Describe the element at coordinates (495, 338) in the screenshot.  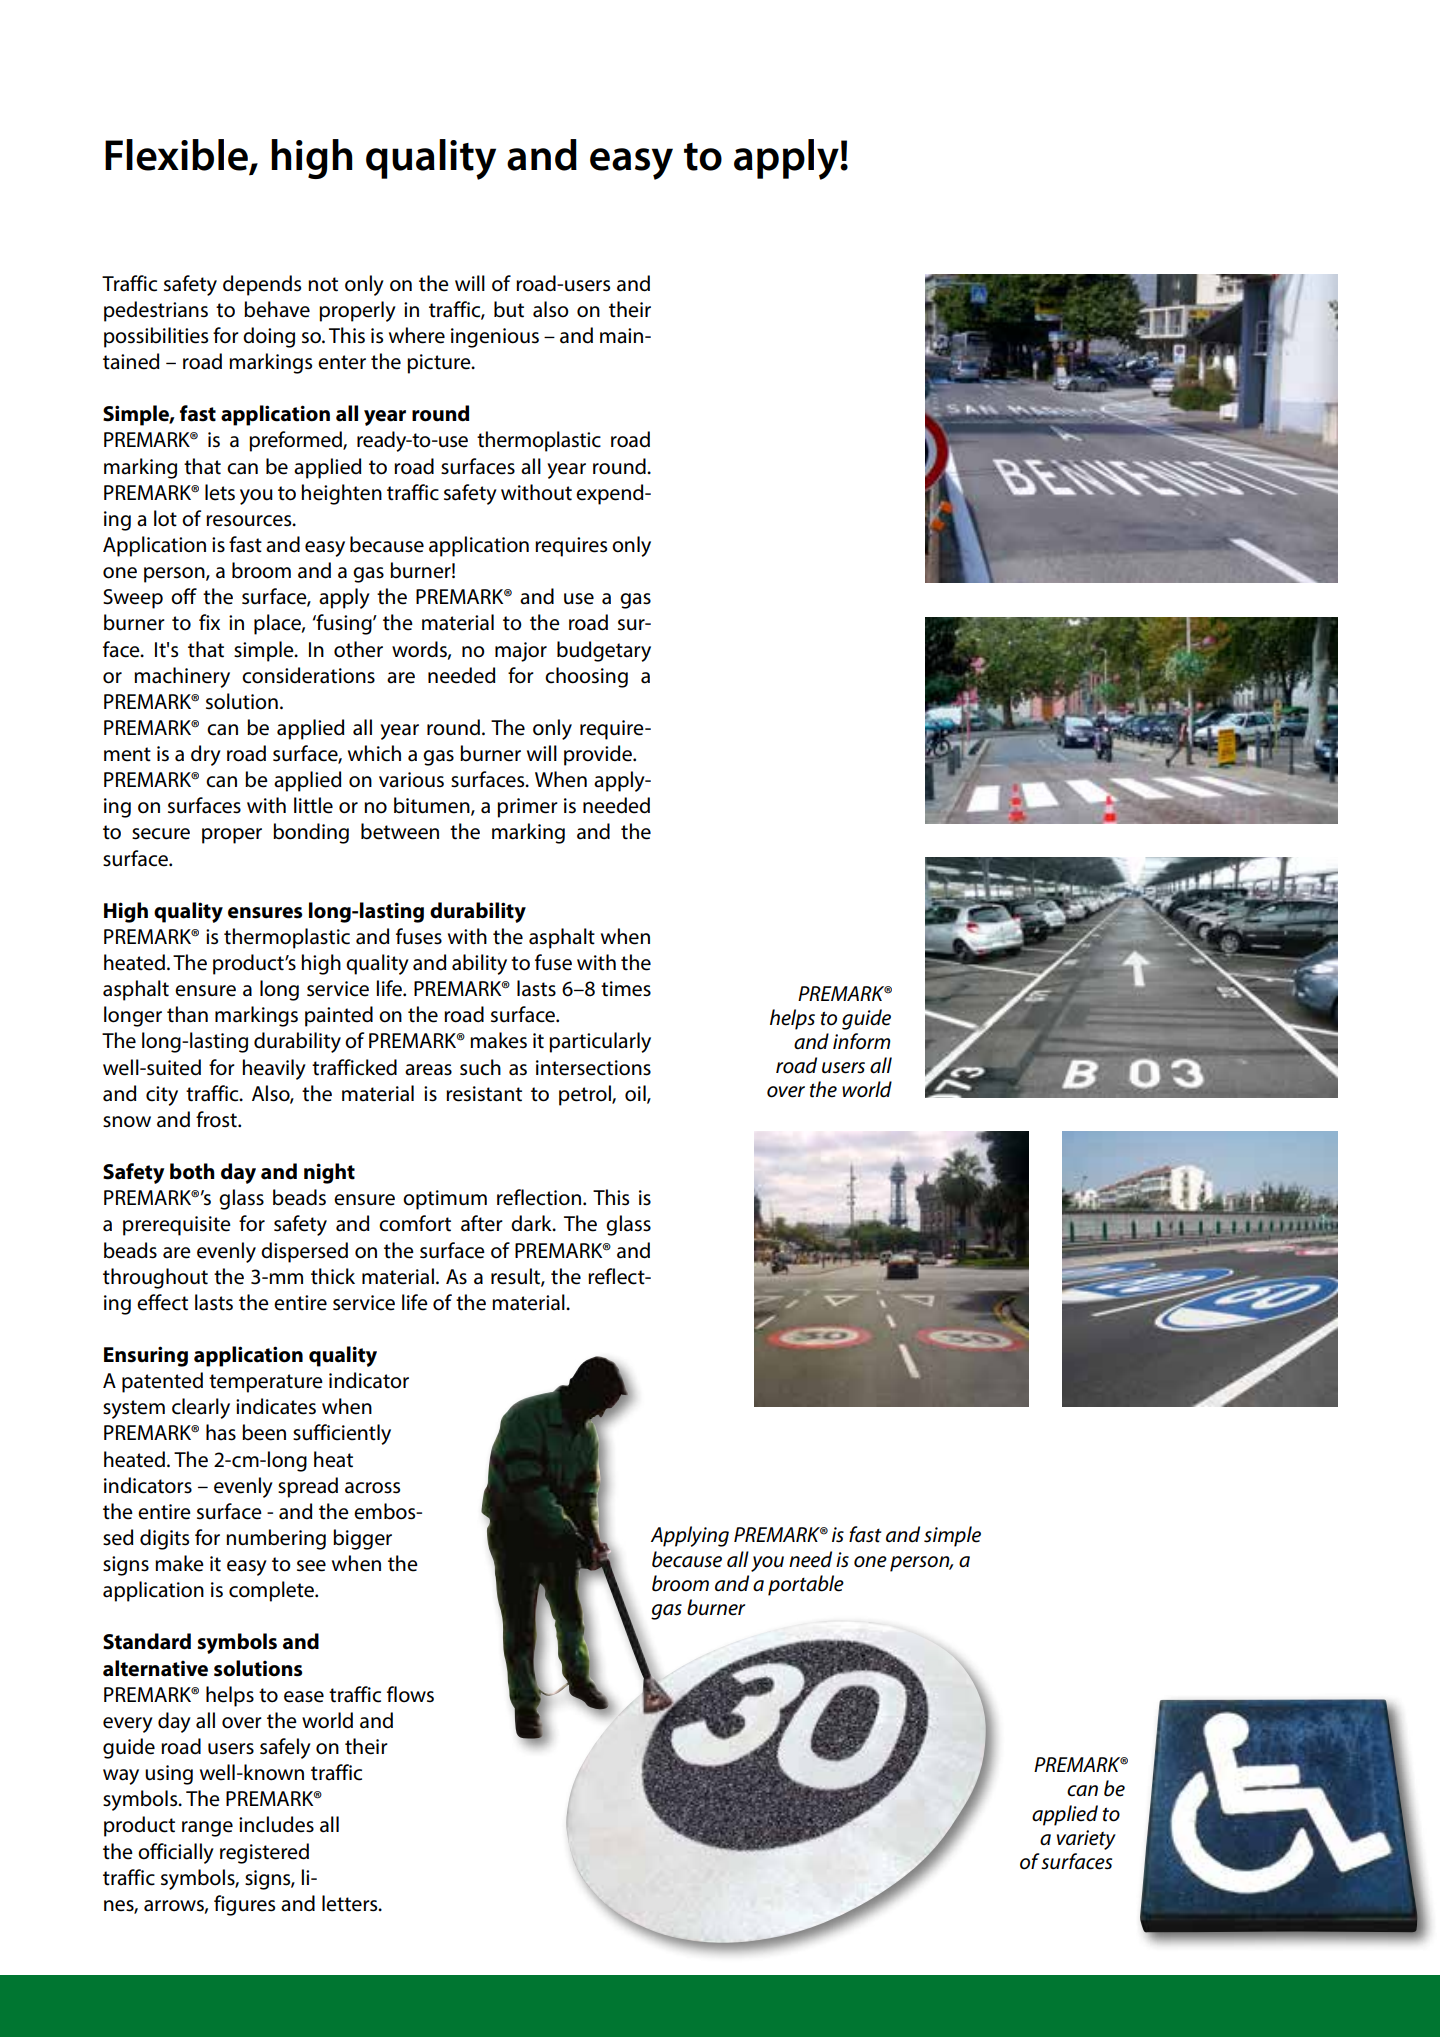
I see `ingenious` at that location.
